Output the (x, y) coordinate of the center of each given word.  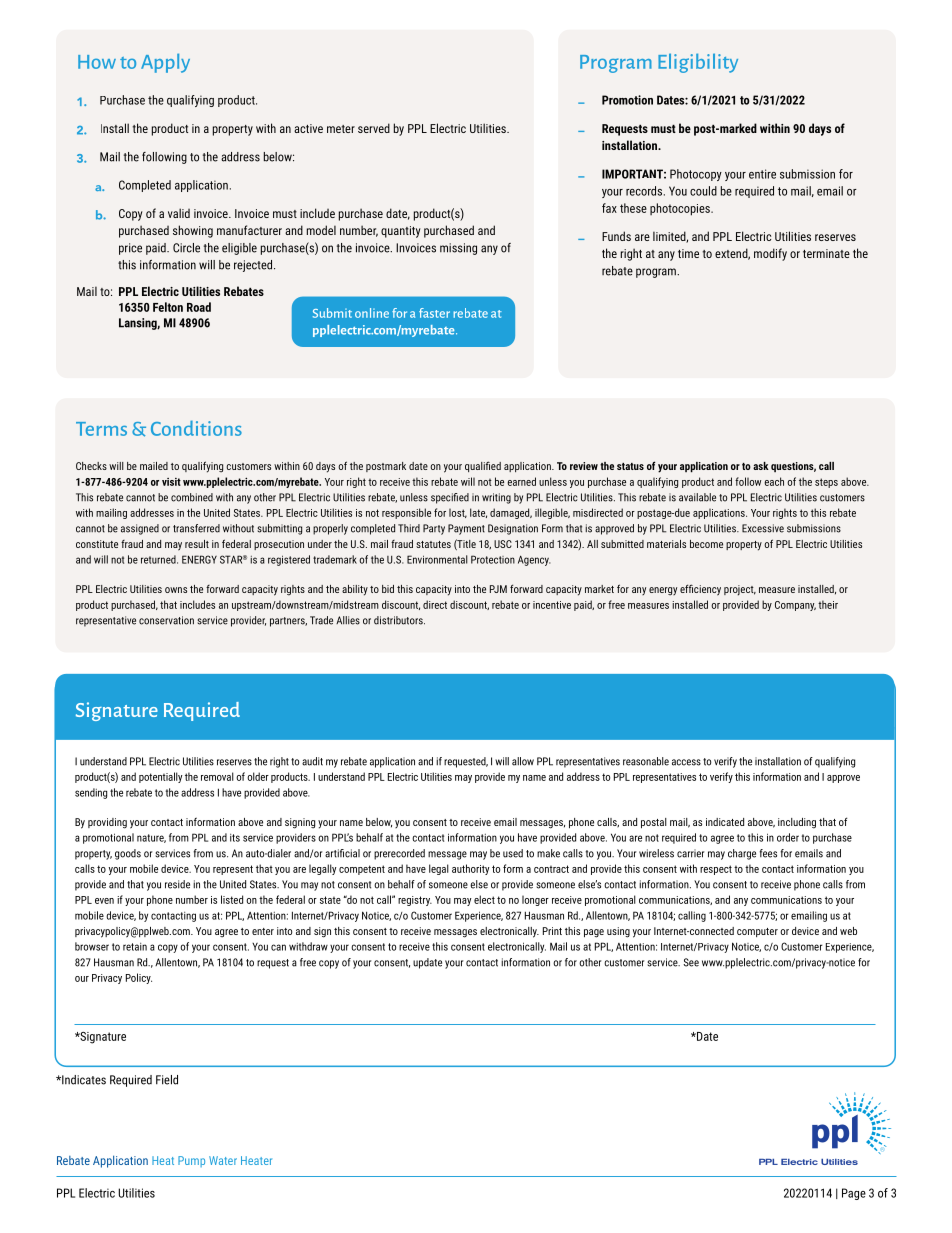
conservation (166, 620)
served (374, 128)
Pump (191, 1161)
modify (770, 254)
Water (223, 1160)
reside (177, 884)
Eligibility (698, 63)
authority (470, 869)
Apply (165, 63)
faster (434, 313)
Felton (168, 307)
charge (742, 854)
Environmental (437, 559)
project (740, 590)
